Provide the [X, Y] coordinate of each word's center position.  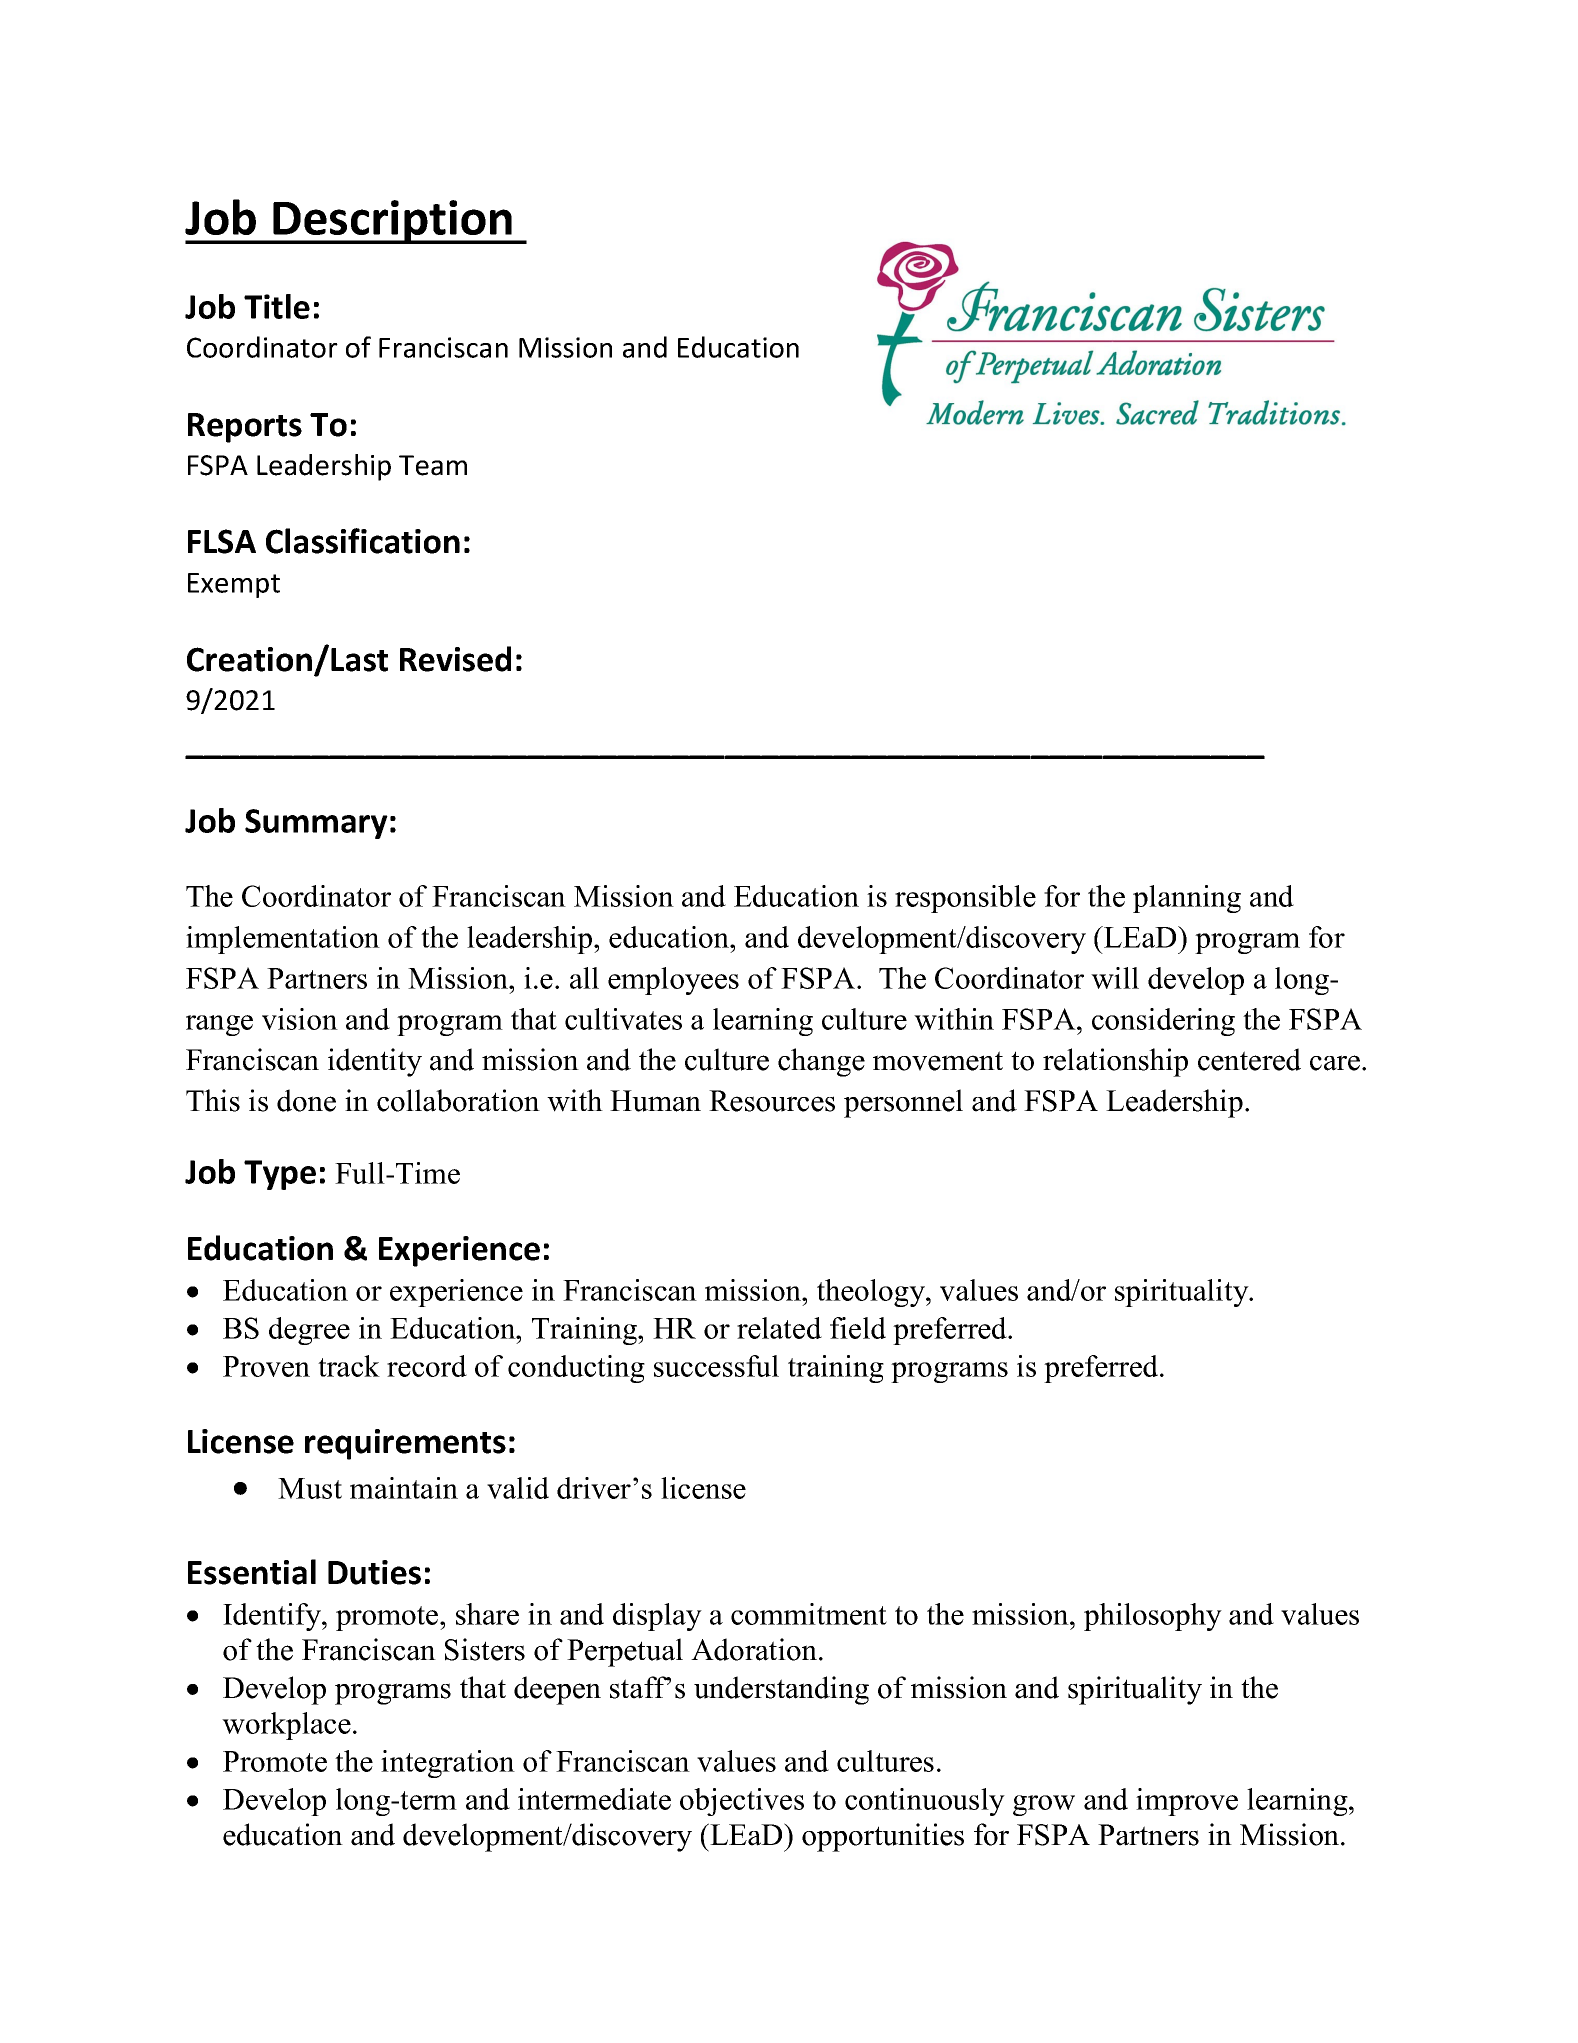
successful [716, 1366]
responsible [965, 899]
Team [433, 465]
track [349, 1366]
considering [1163, 1022]
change [821, 1062]
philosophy [1153, 1617]
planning [1187, 899]
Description [392, 222]
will [1115, 978]
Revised [455, 659]
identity [375, 1062]
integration [448, 1764]
